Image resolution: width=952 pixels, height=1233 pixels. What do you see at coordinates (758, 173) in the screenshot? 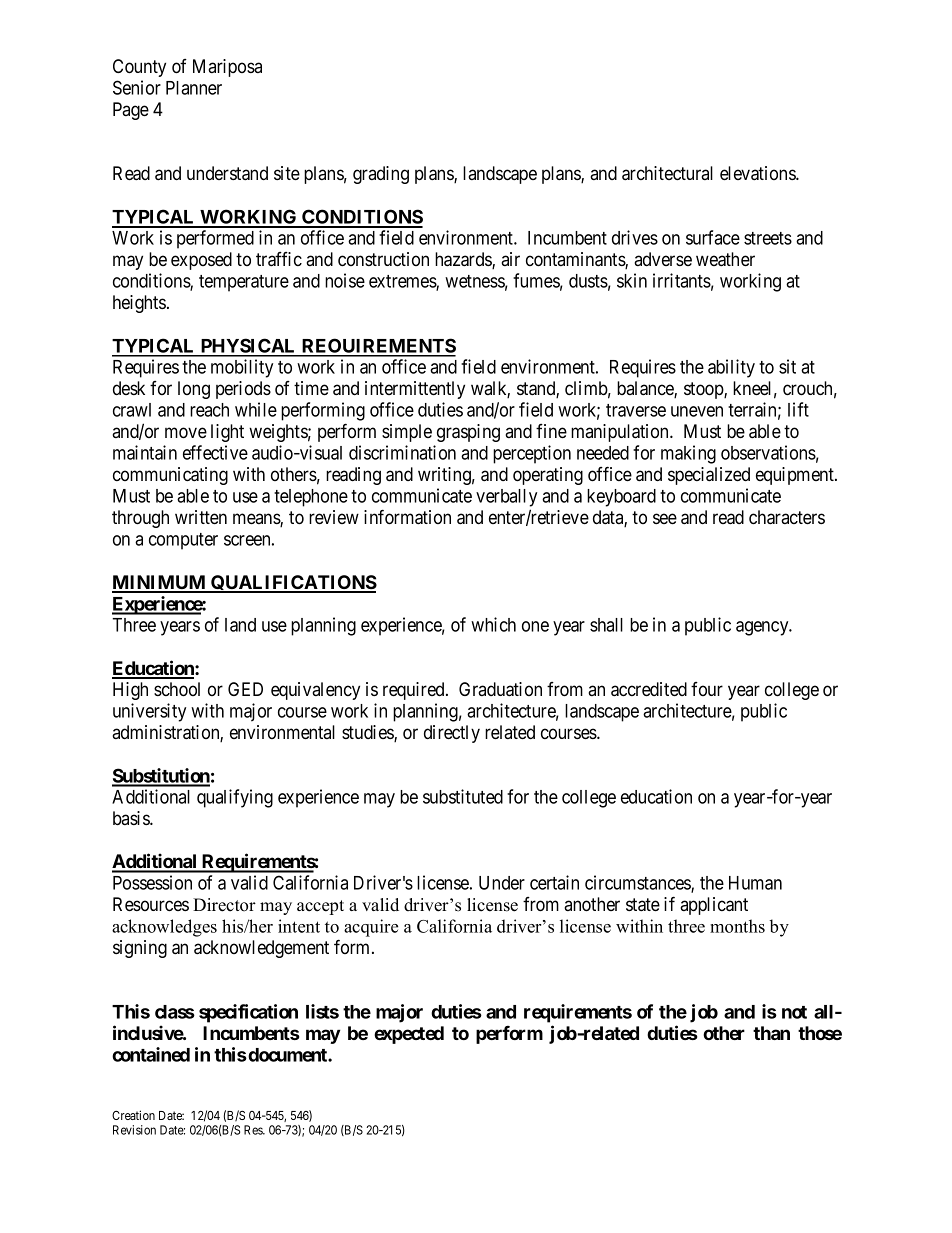
I see `elevations` at bounding box center [758, 173].
